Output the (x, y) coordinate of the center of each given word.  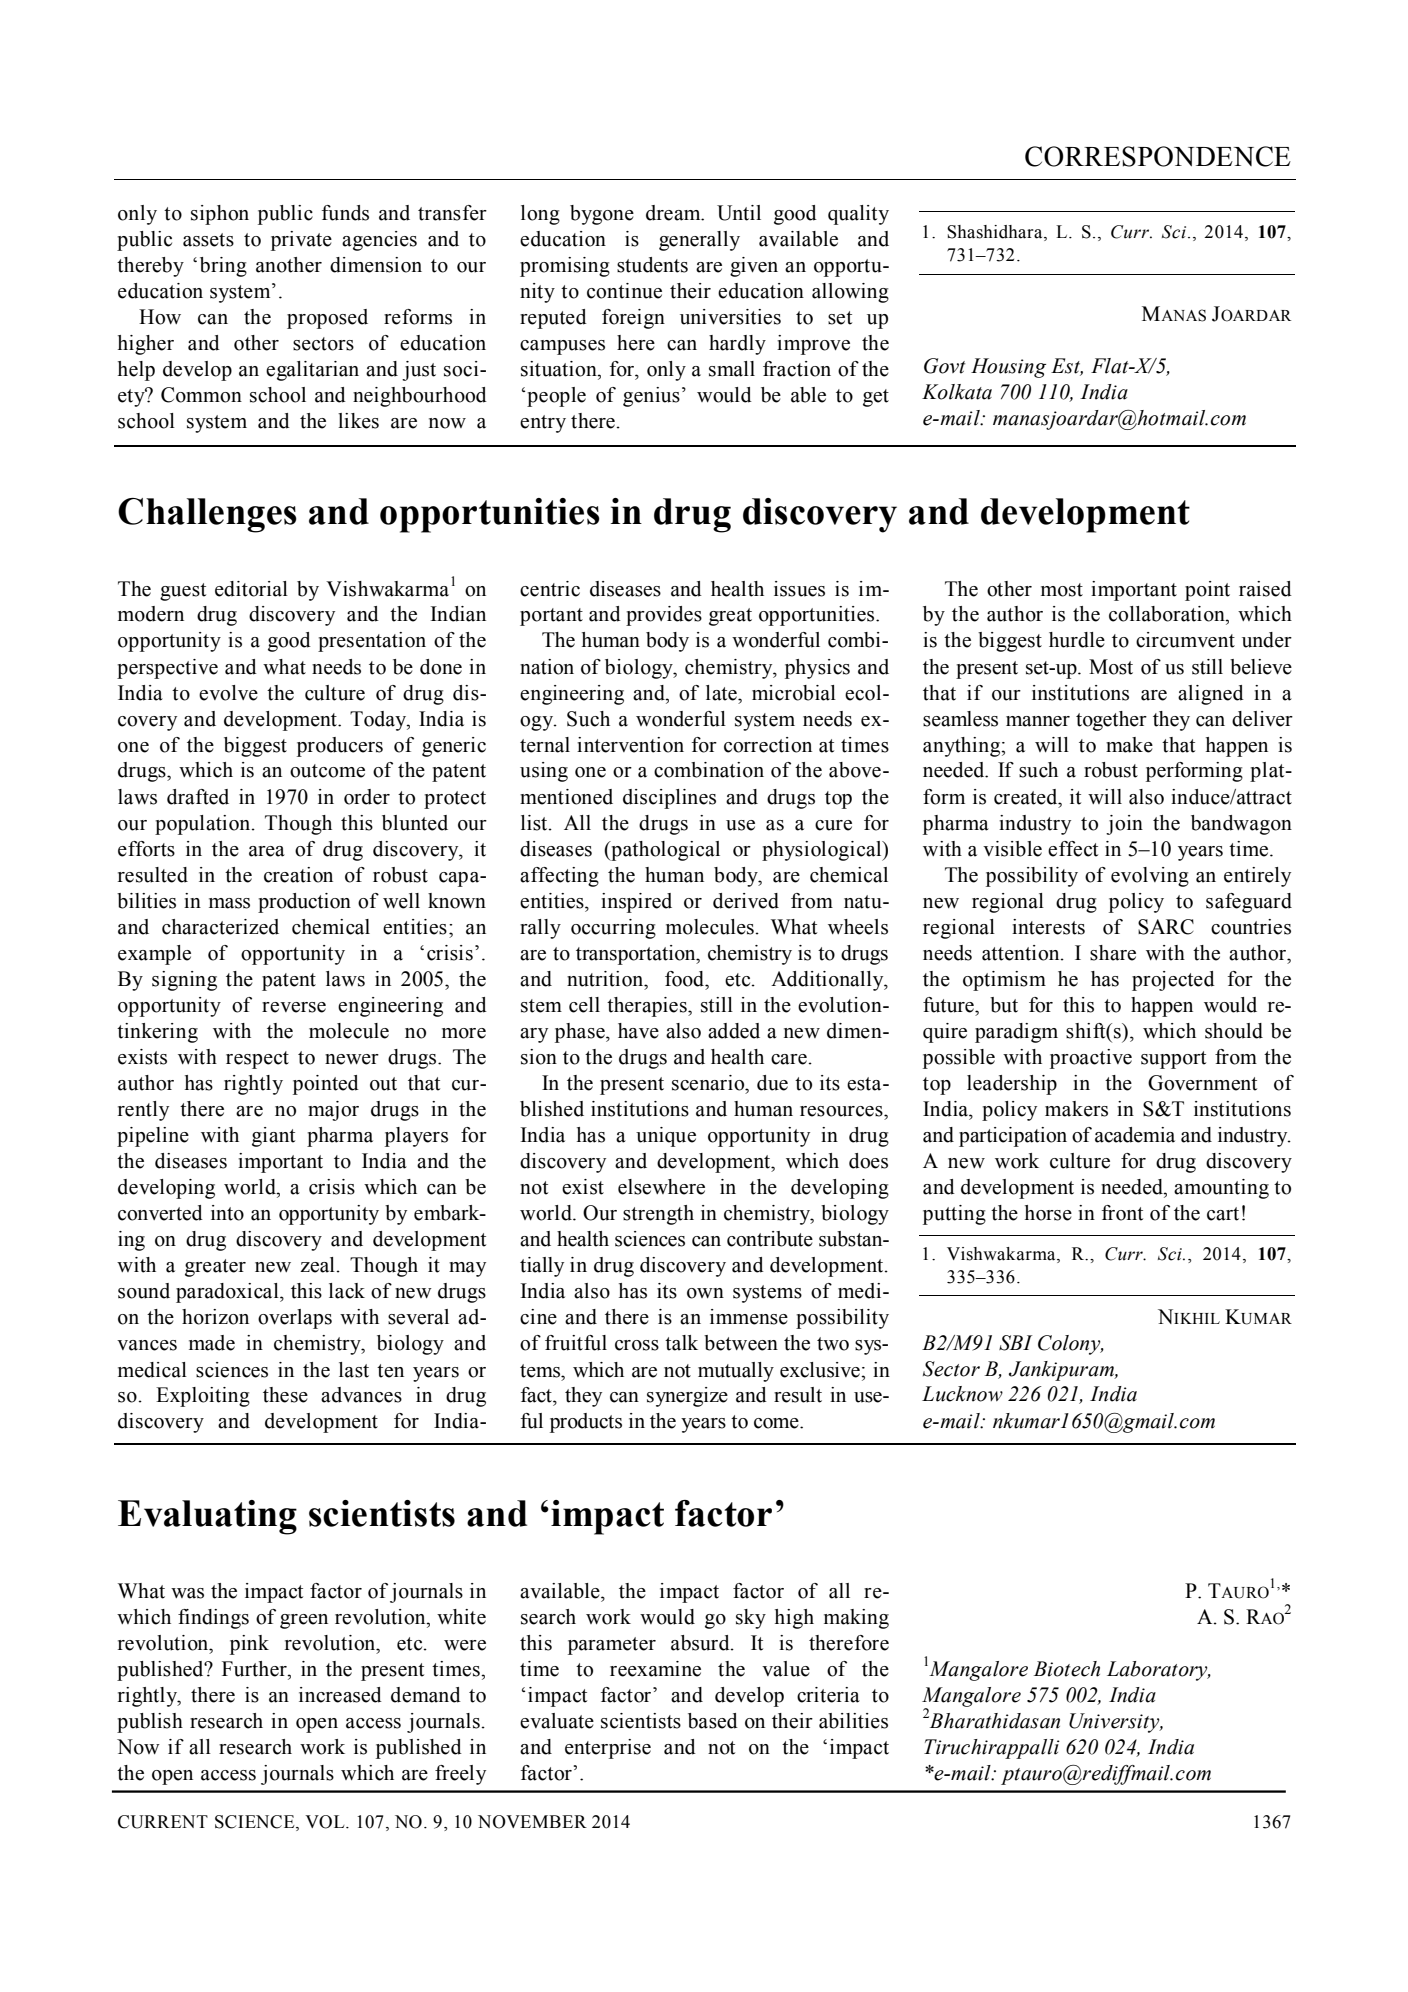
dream (674, 213)
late (722, 693)
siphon (220, 215)
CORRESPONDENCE (1158, 156)
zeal (317, 1265)
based (713, 1721)
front (1122, 1213)
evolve (228, 693)
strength (658, 1215)
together (1111, 721)
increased (340, 1695)
